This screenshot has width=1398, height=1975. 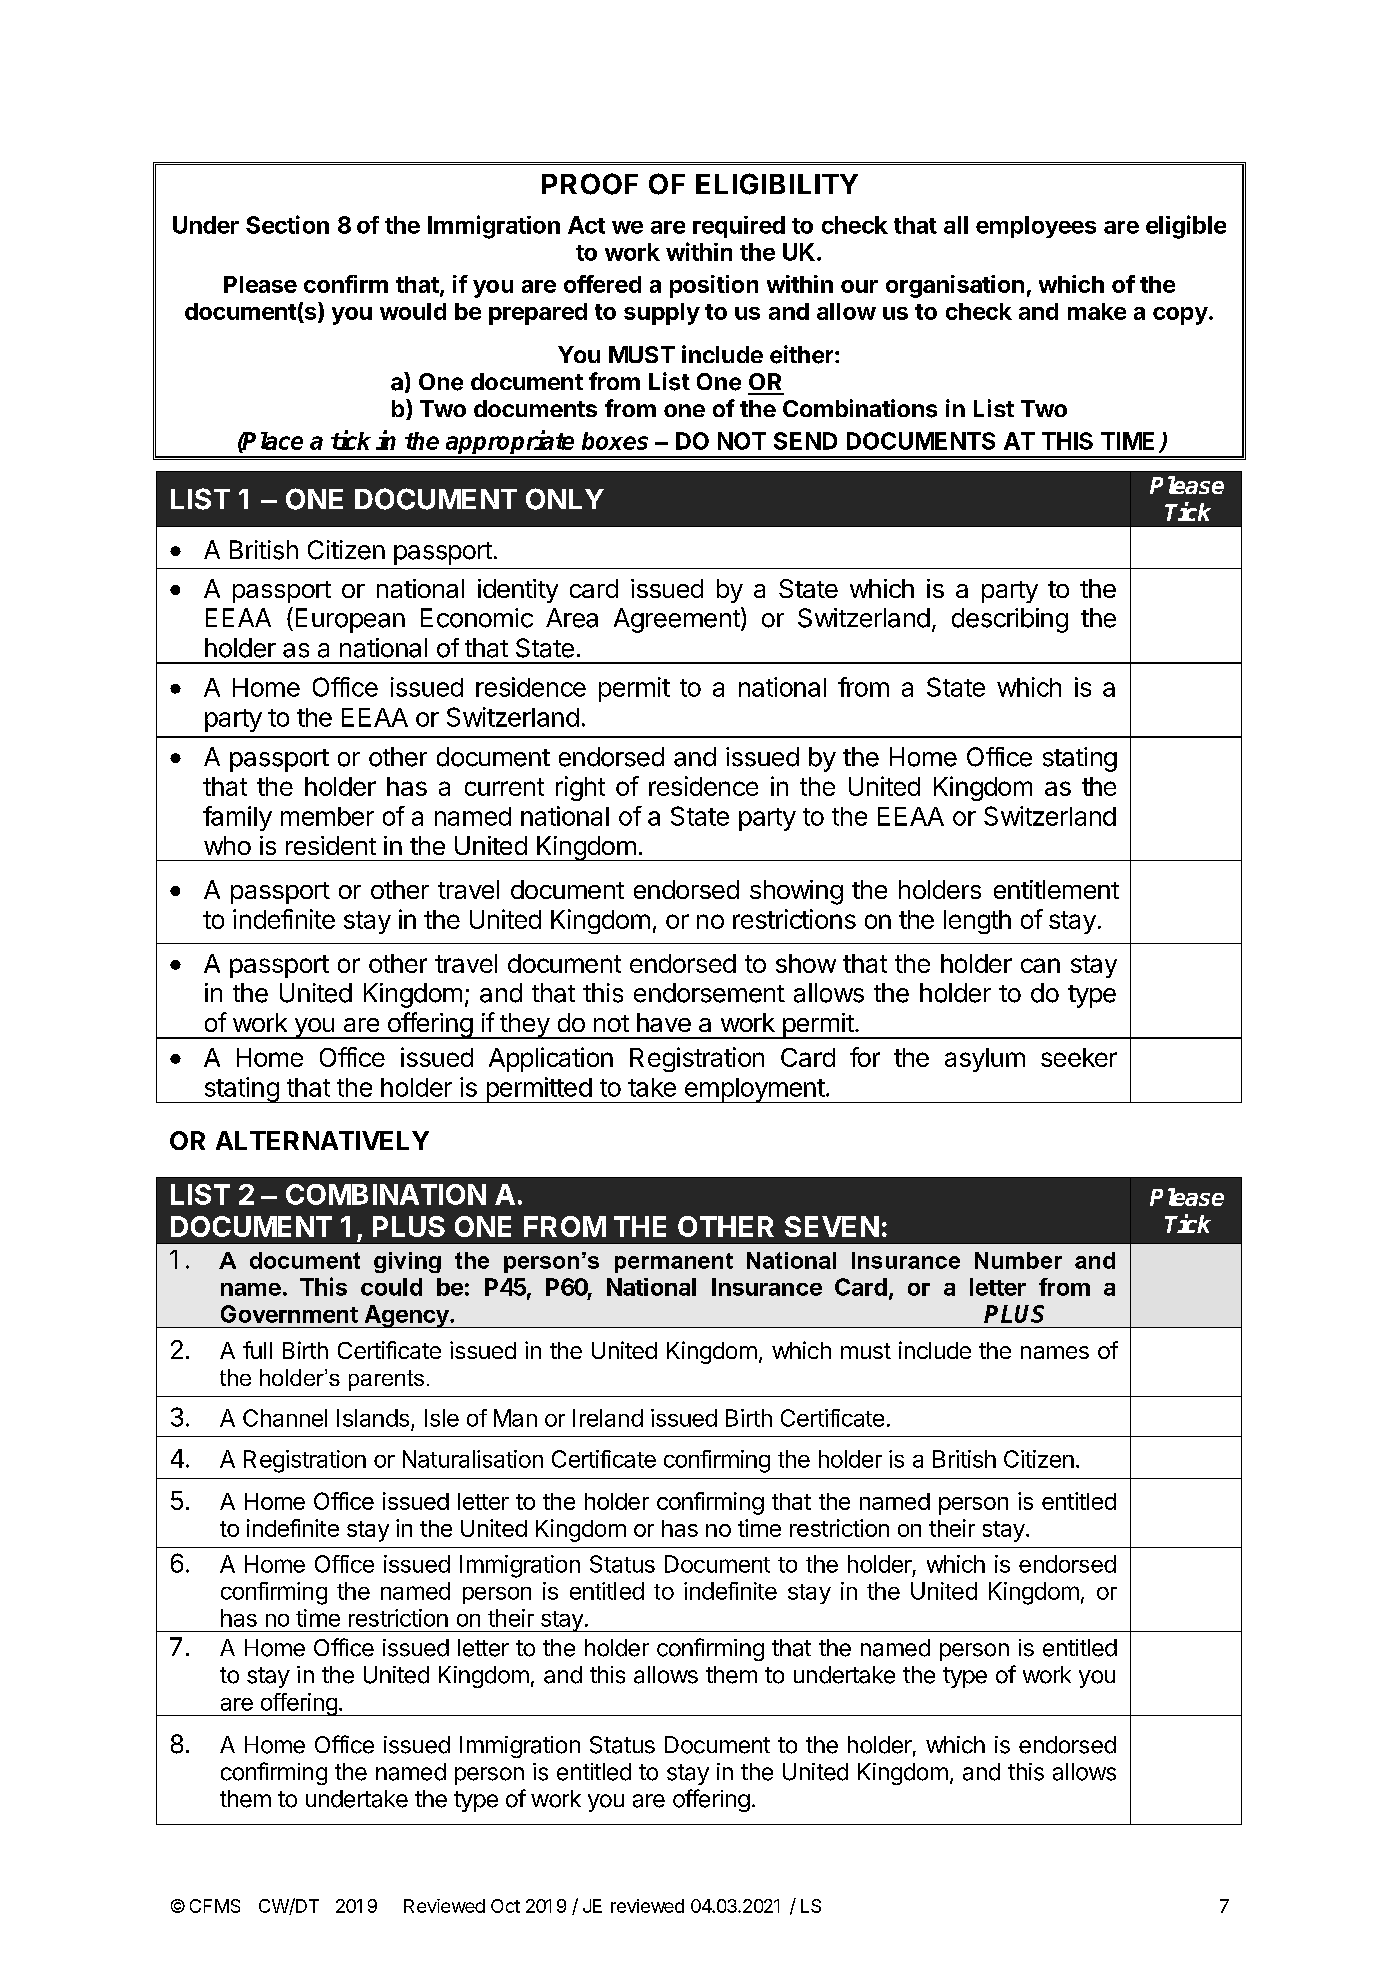 What do you see at coordinates (664, 1022) in the screenshot?
I see `have` at bounding box center [664, 1022].
